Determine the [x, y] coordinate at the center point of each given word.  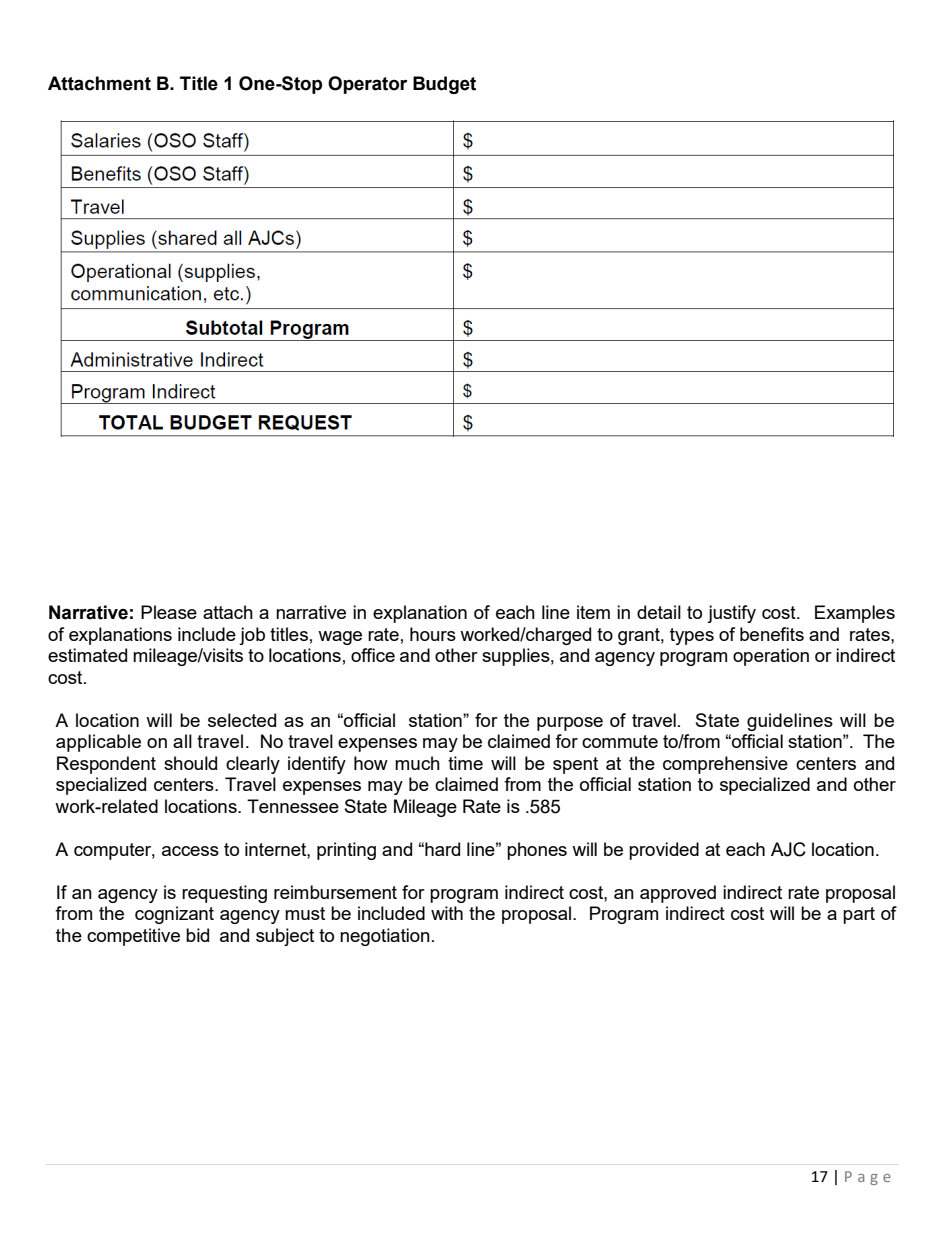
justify [731, 614]
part [859, 915]
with [447, 913]
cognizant [174, 915]
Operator [367, 85]
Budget [444, 85]
